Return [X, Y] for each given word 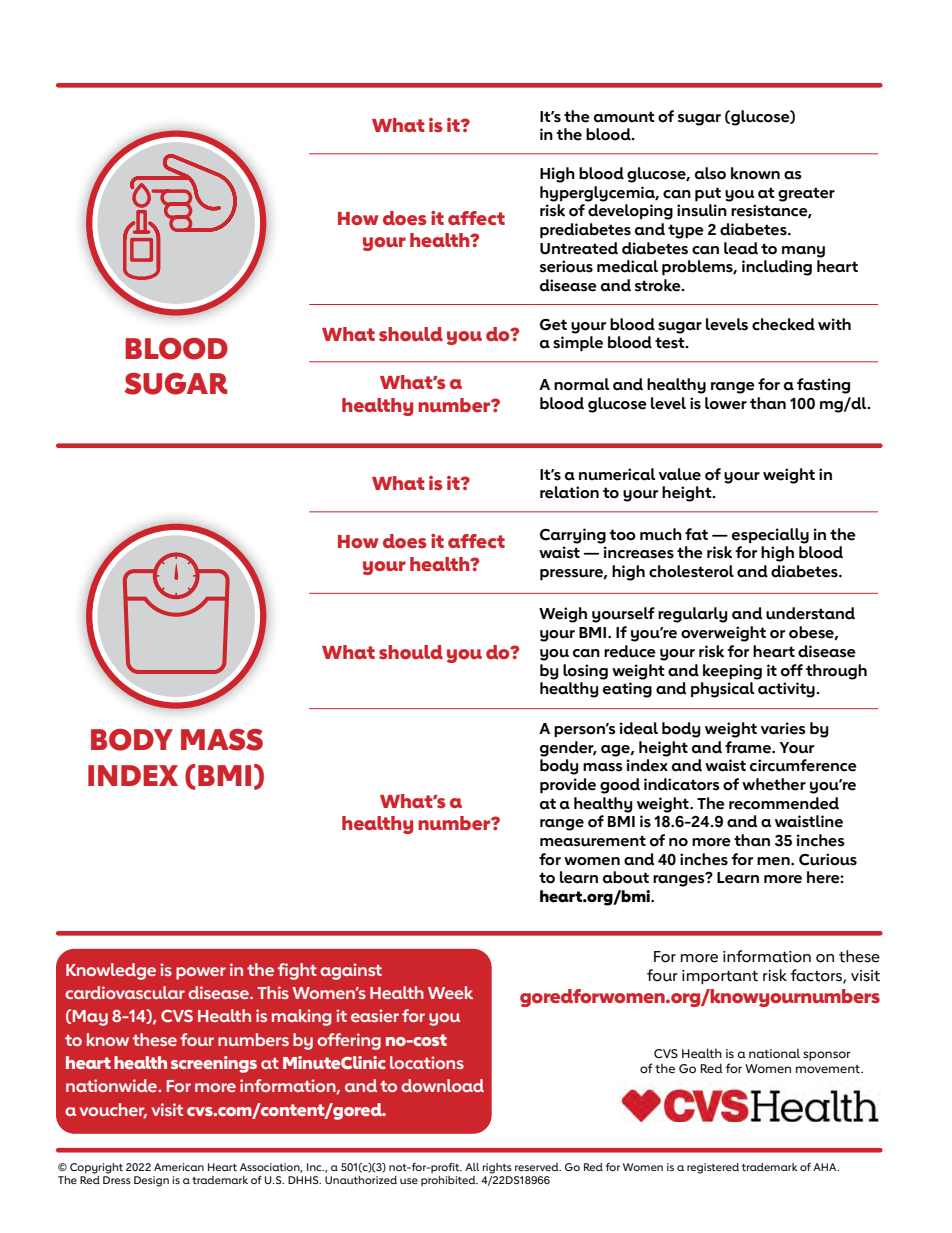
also [710, 173]
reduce [630, 651]
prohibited [449, 1181]
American [179, 1167]
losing [585, 672]
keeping [732, 672]
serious [566, 266]
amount [624, 117]
